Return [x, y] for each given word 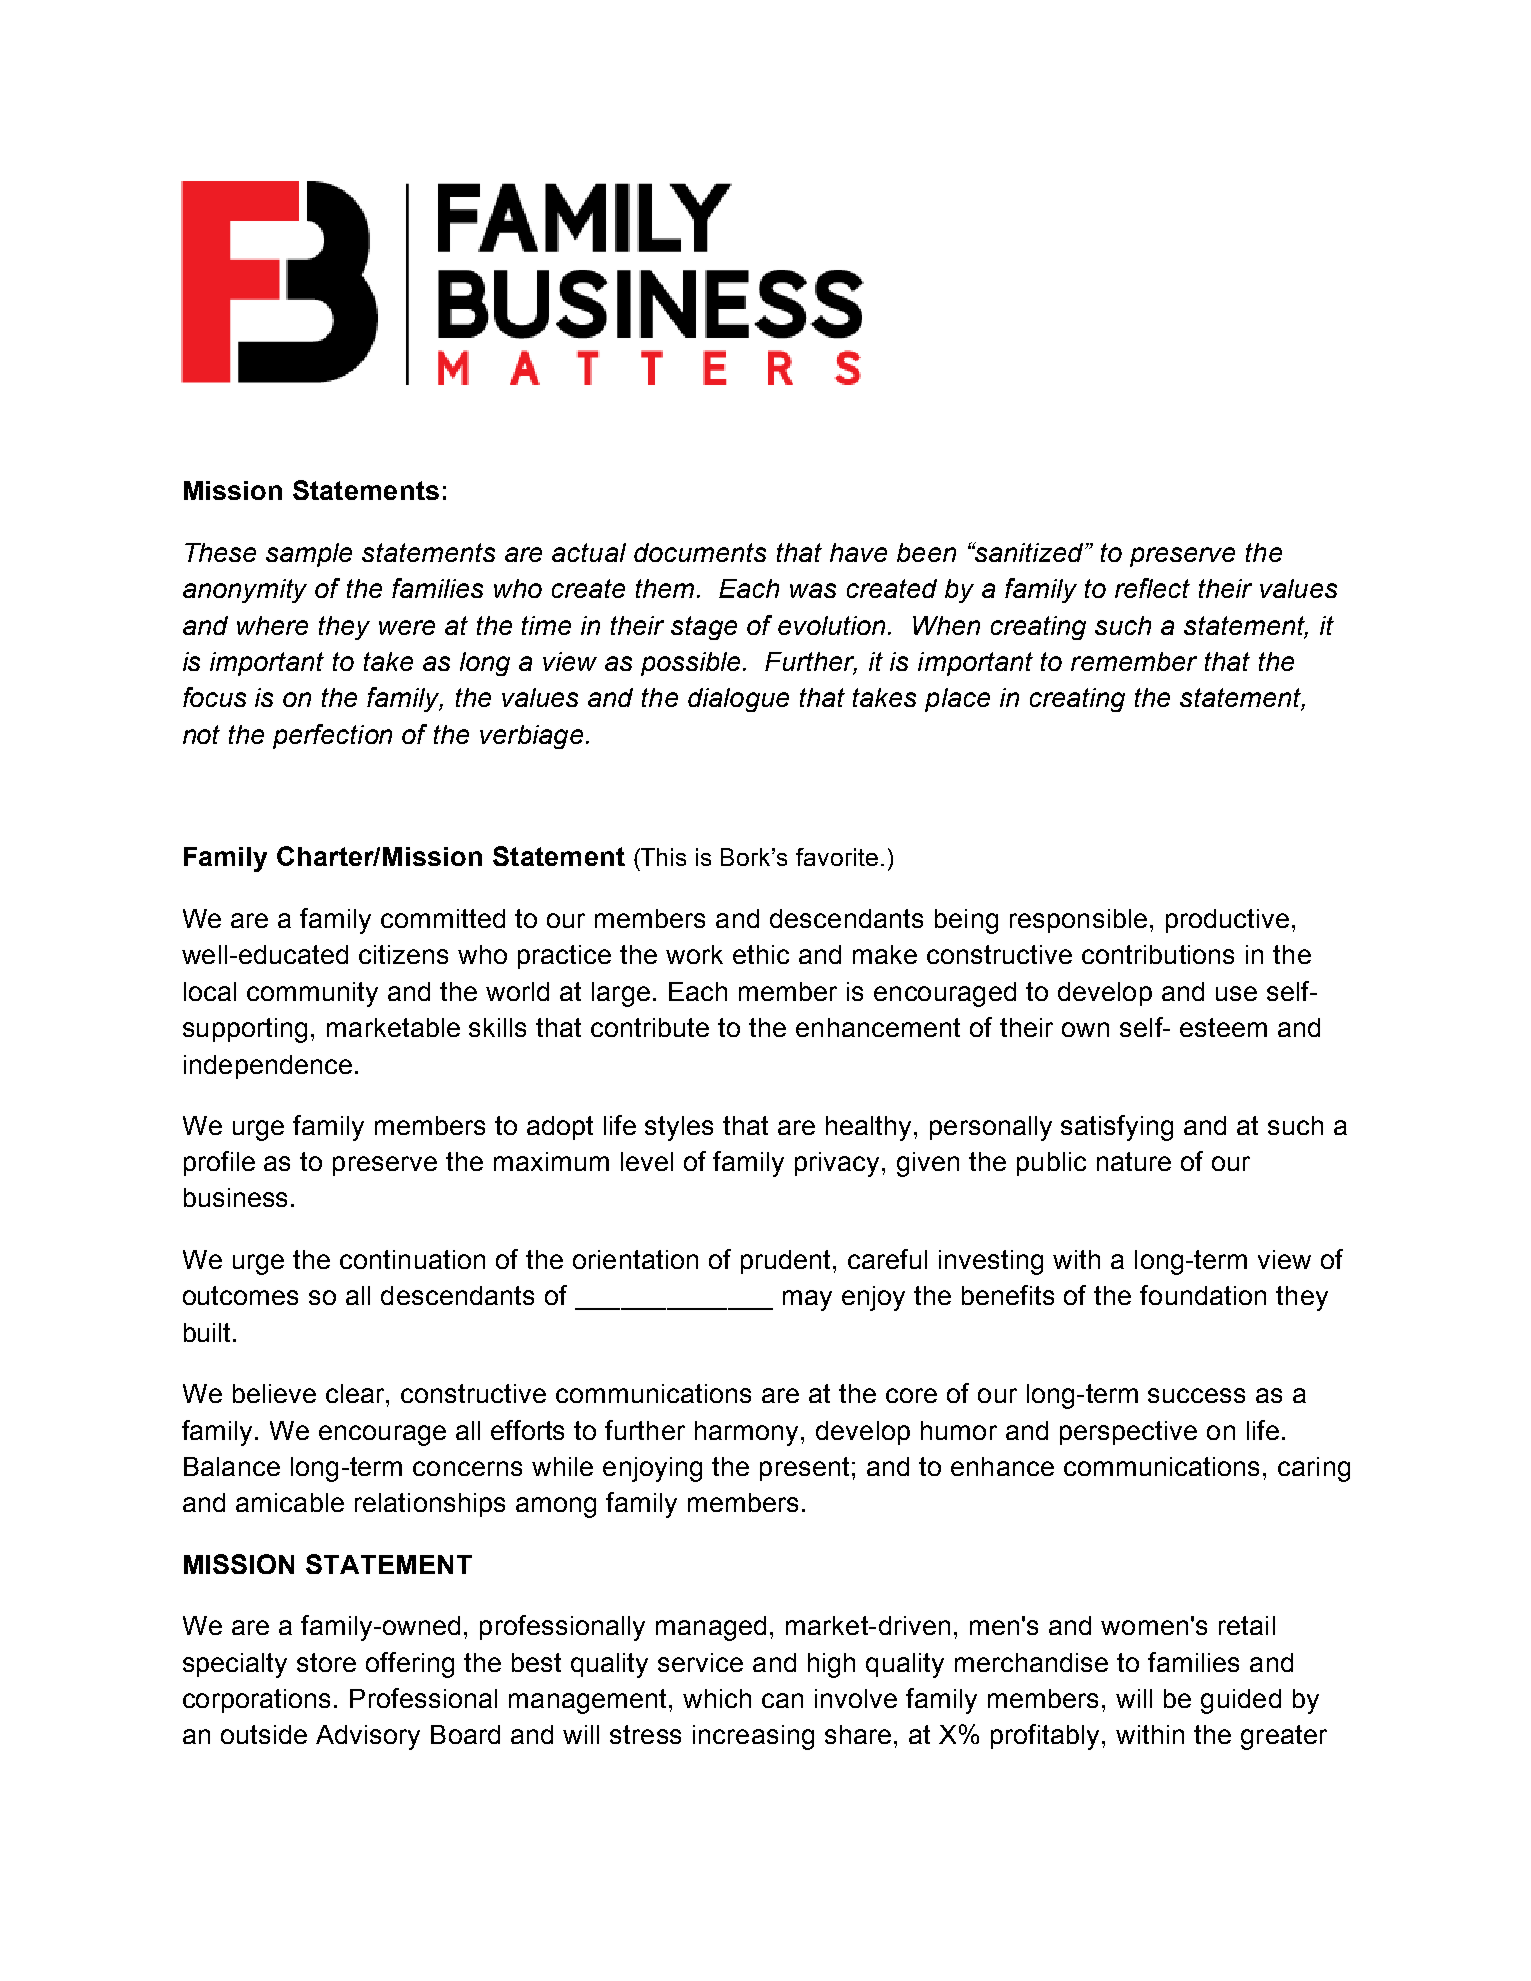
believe [274, 1393]
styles [679, 1128]
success [1196, 1395]
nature [1134, 1161]
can [782, 1700]
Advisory [368, 1737]
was [813, 590]
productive [1227, 921]
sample [309, 555]
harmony [748, 1433]
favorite [837, 857]
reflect [1152, 588]
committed [443, 918]
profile [219, 1163]
